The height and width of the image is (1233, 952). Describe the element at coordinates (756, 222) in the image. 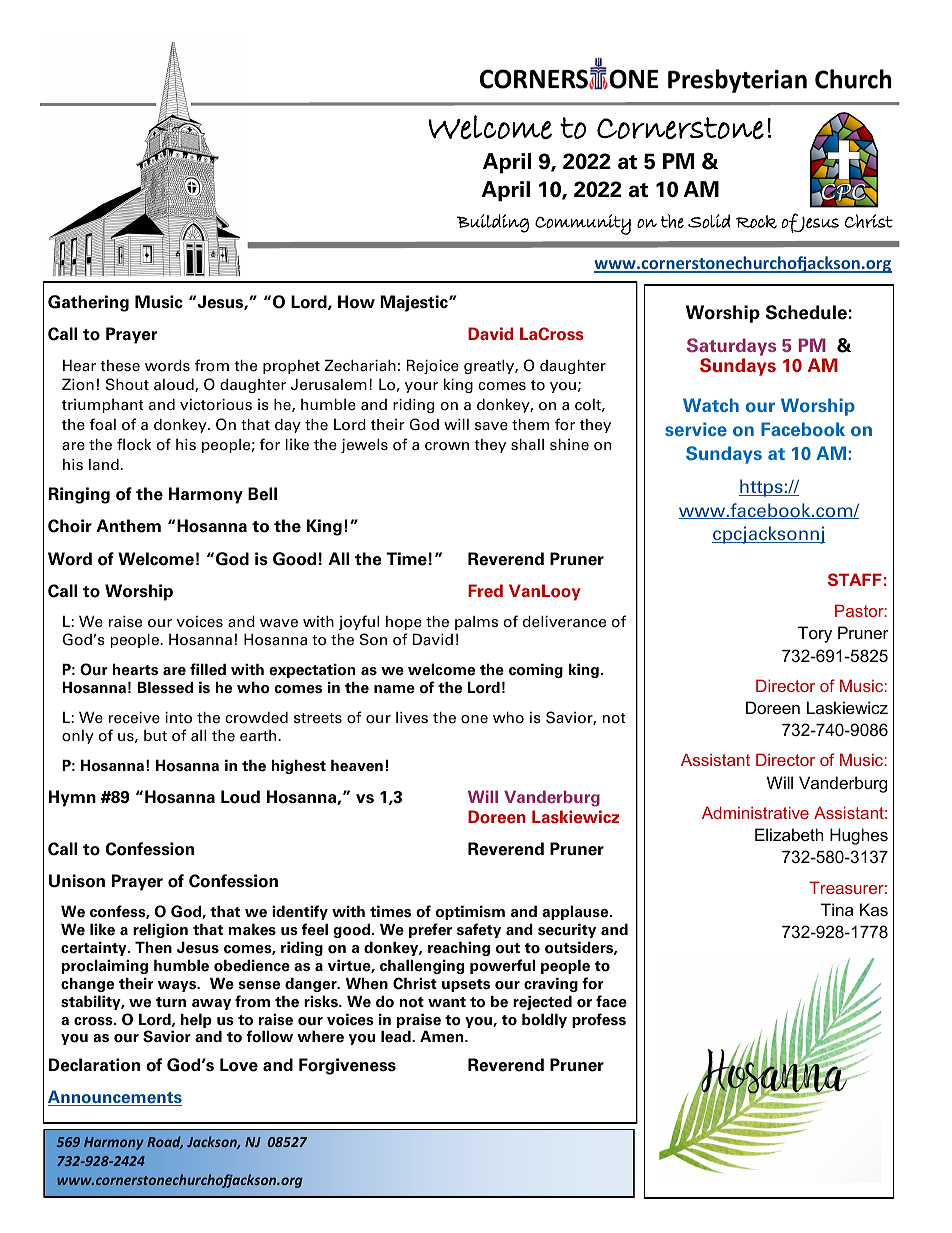

I see `Rock` at that location.
